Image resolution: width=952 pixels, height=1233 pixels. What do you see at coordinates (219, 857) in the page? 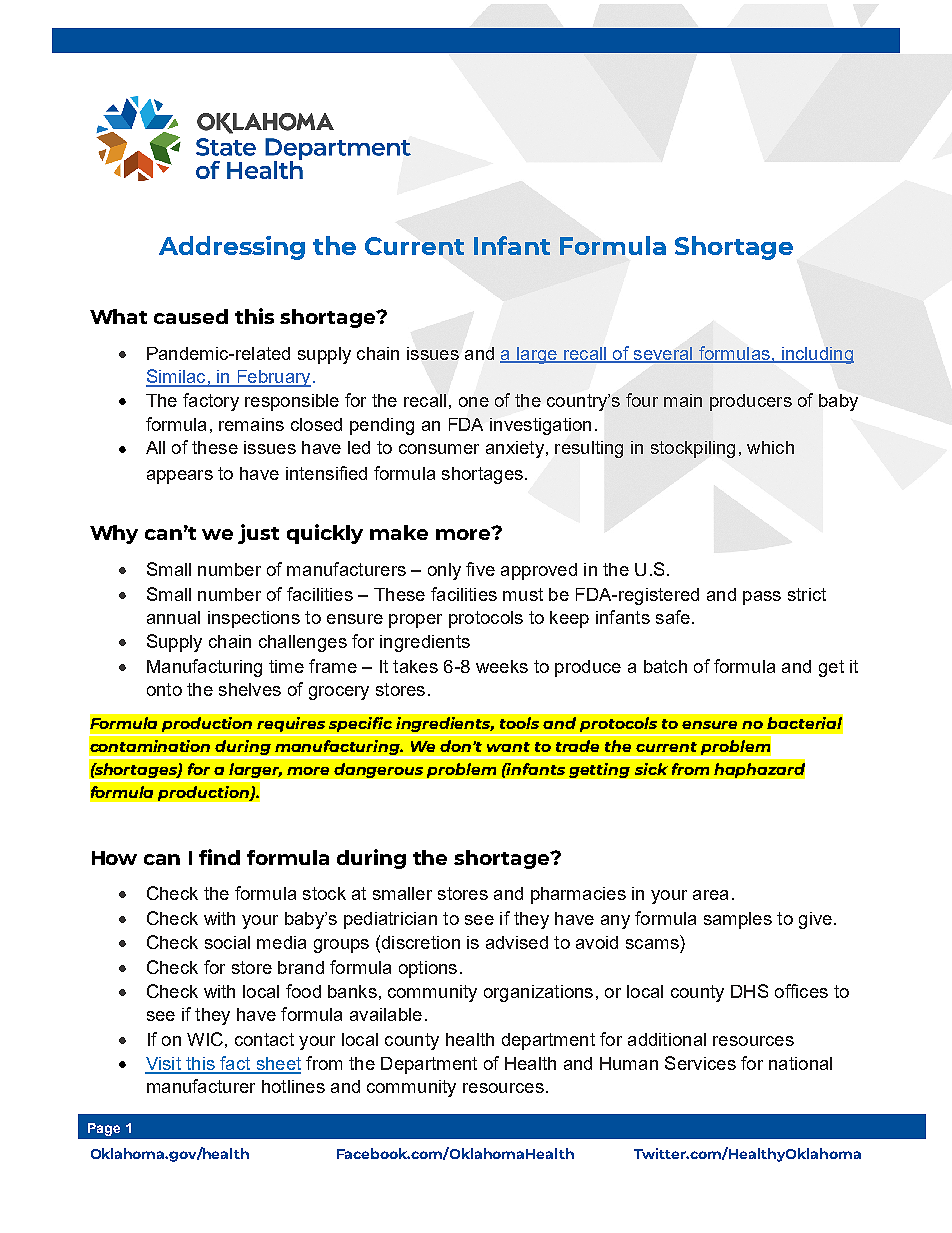
I see `find` at bounding box center [219, 857].
